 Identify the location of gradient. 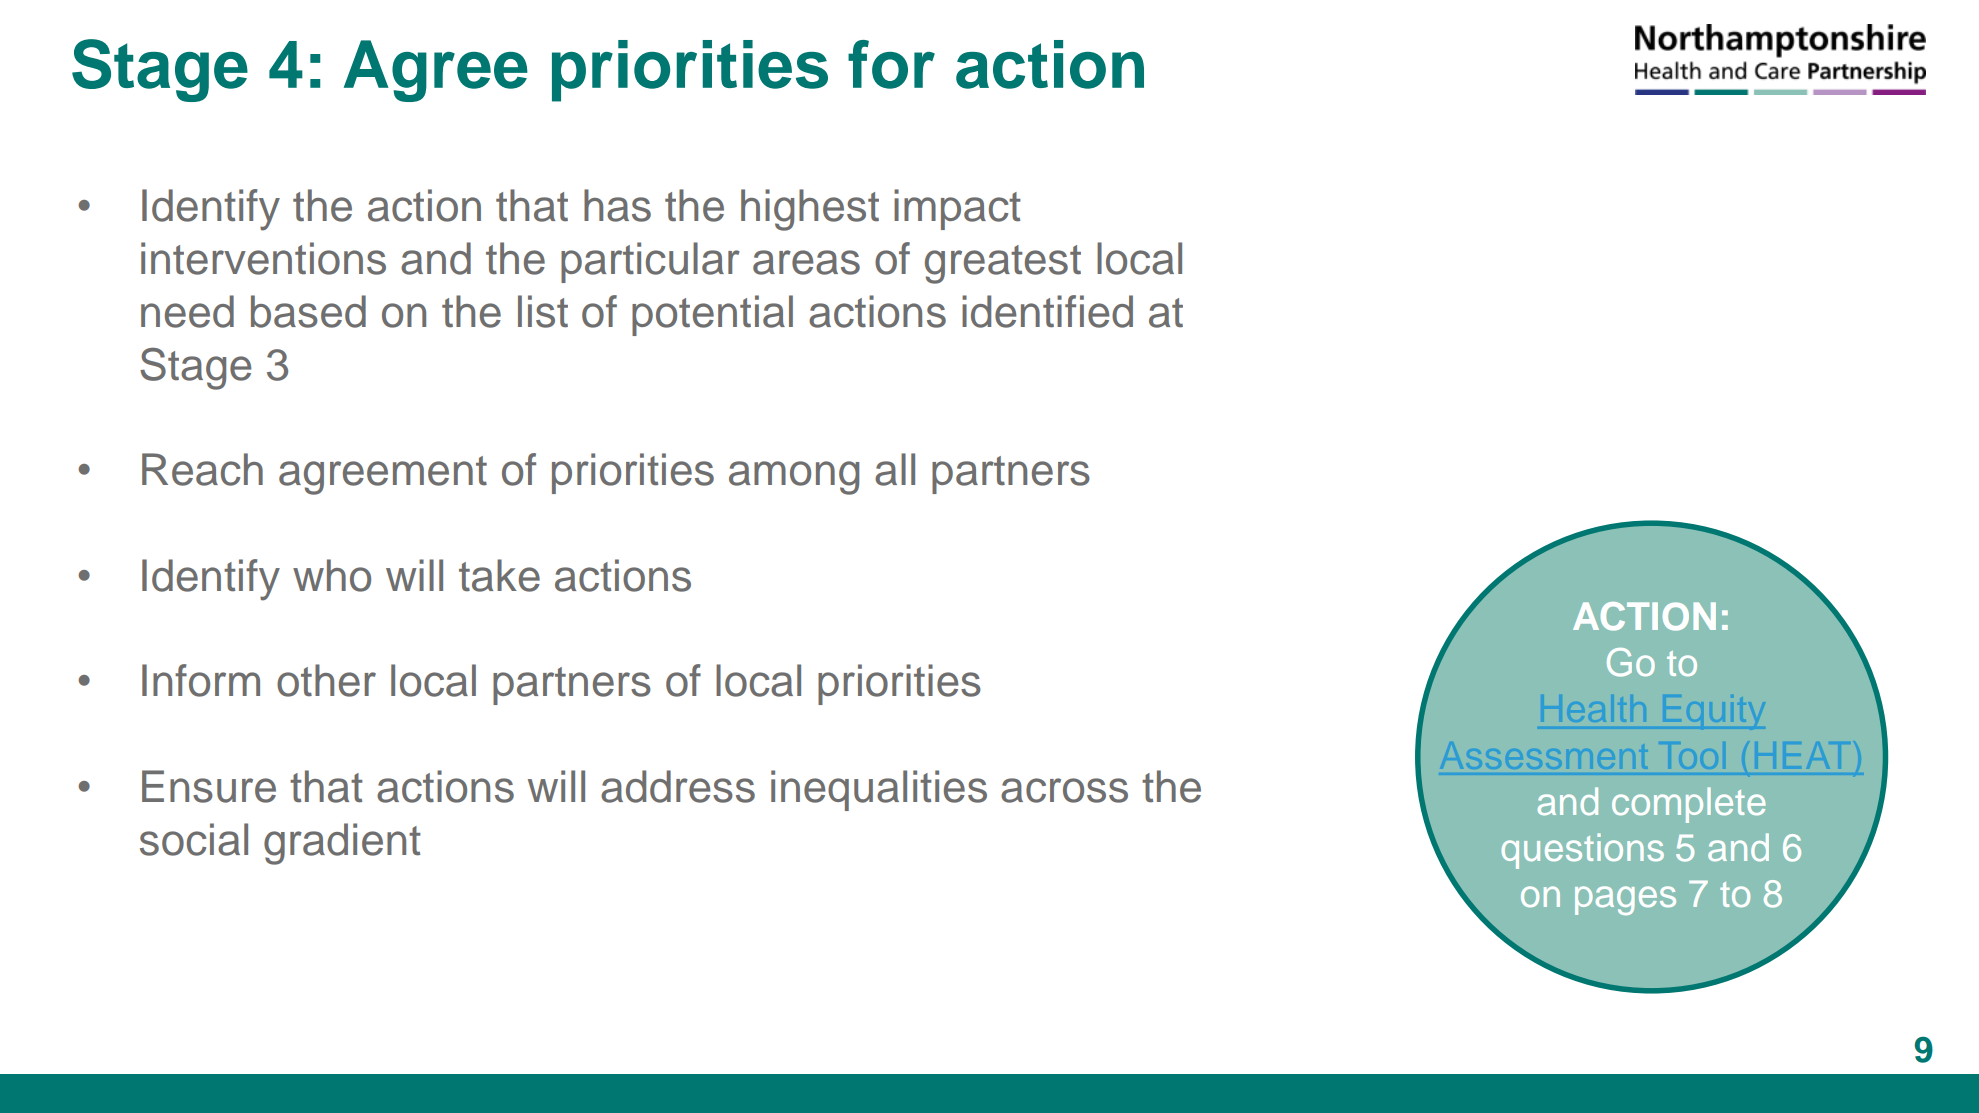
(342, 844).
